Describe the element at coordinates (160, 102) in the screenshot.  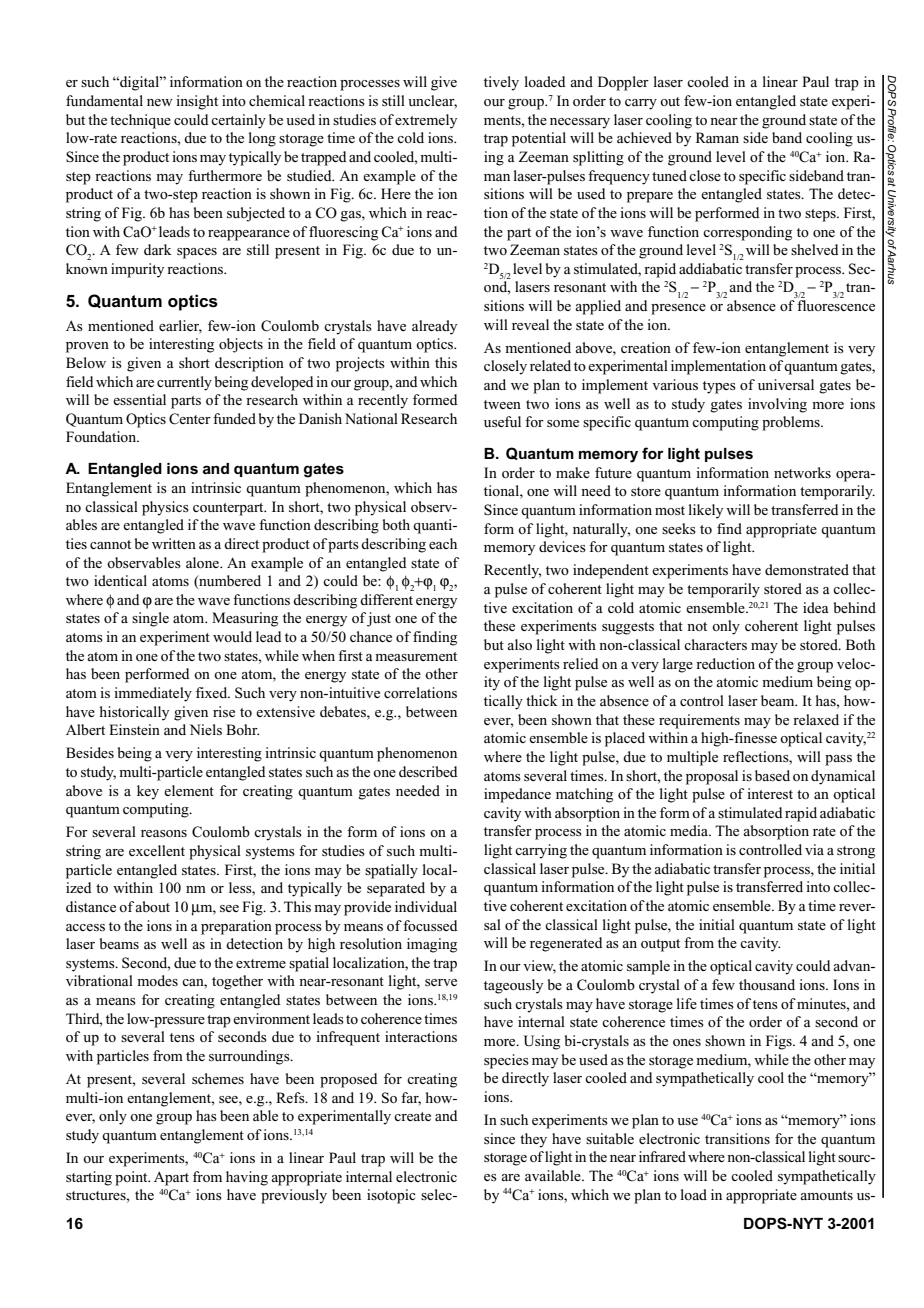
I see `new` at that location.
